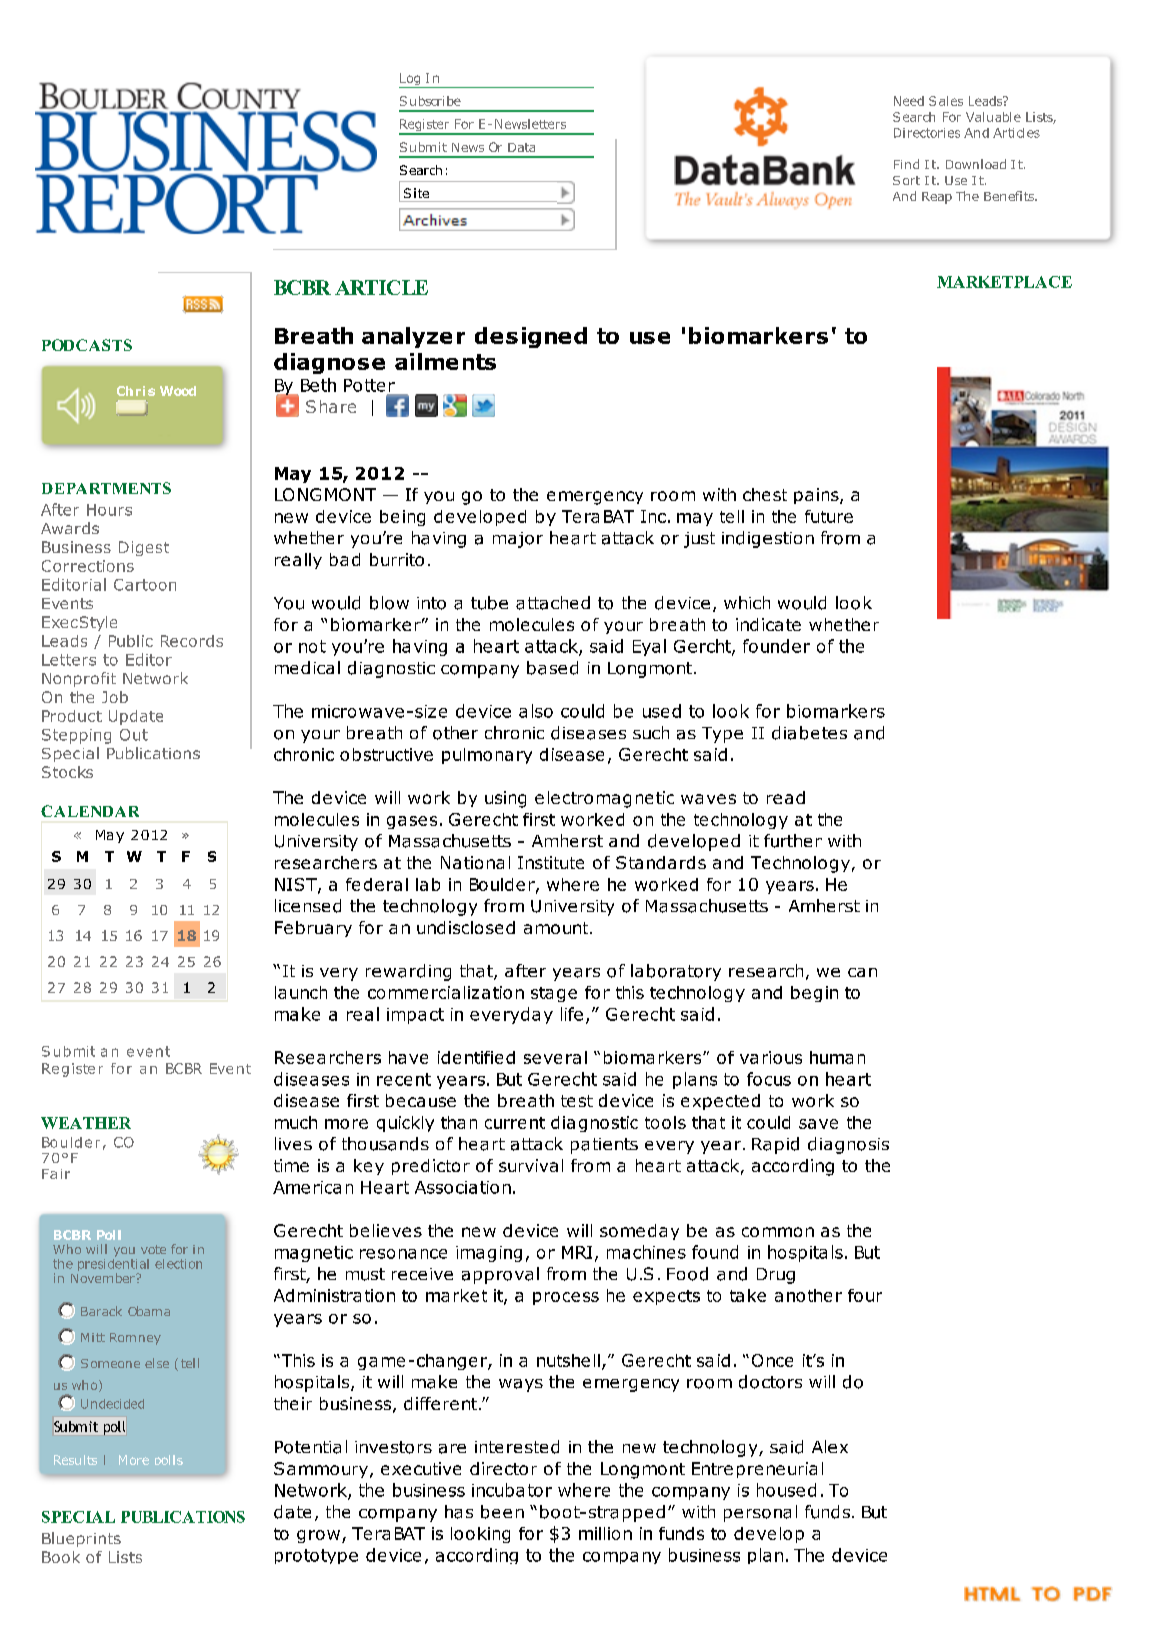  I want to click on attached, so click(553, 603).
